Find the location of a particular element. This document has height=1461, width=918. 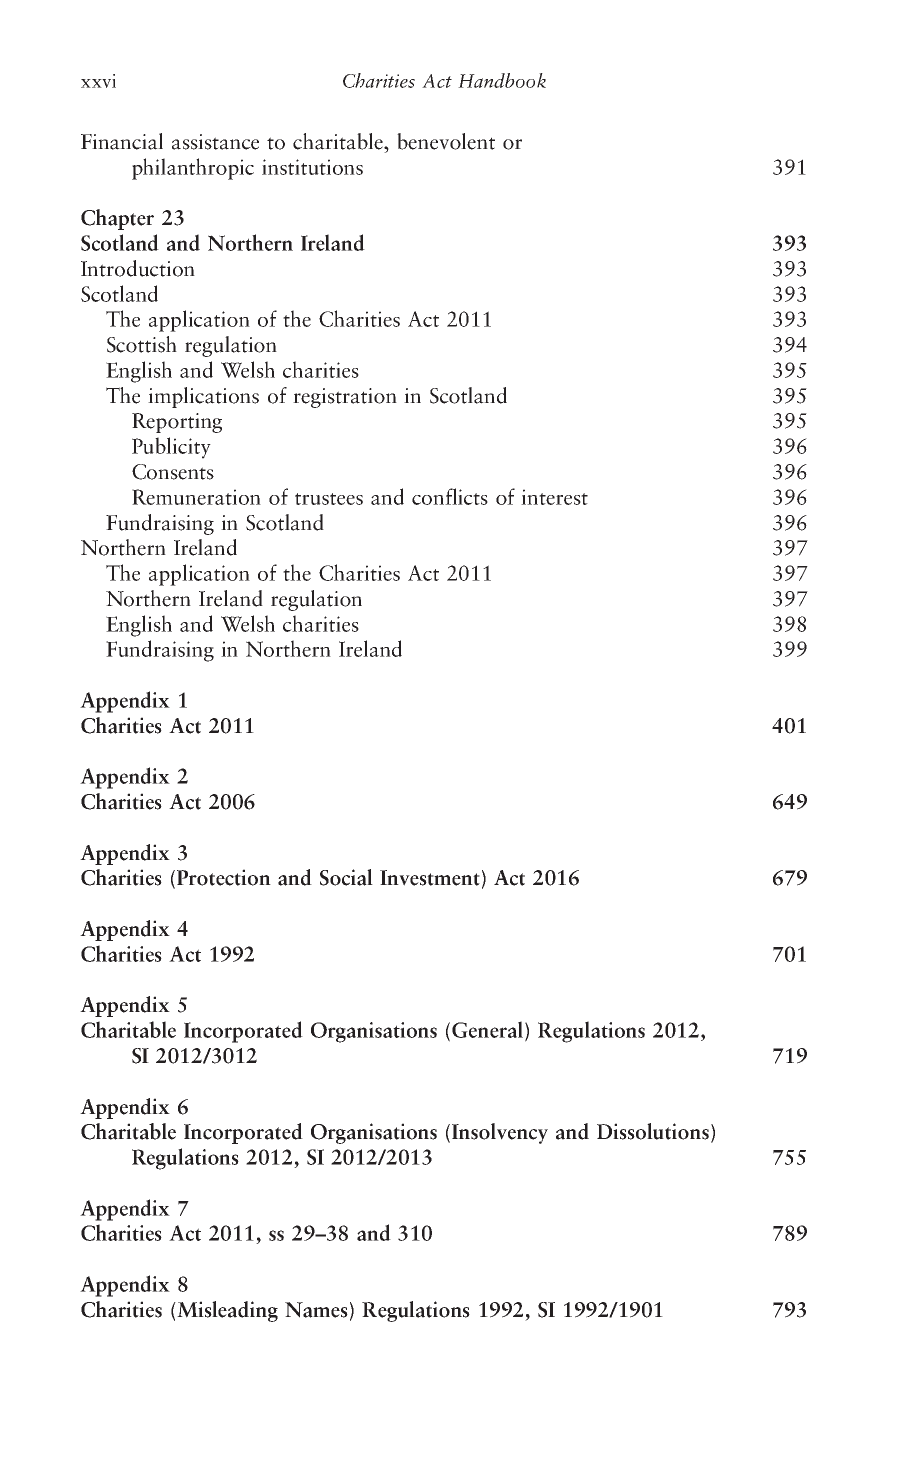

Misleading is located at coordinates (226, 1311).
